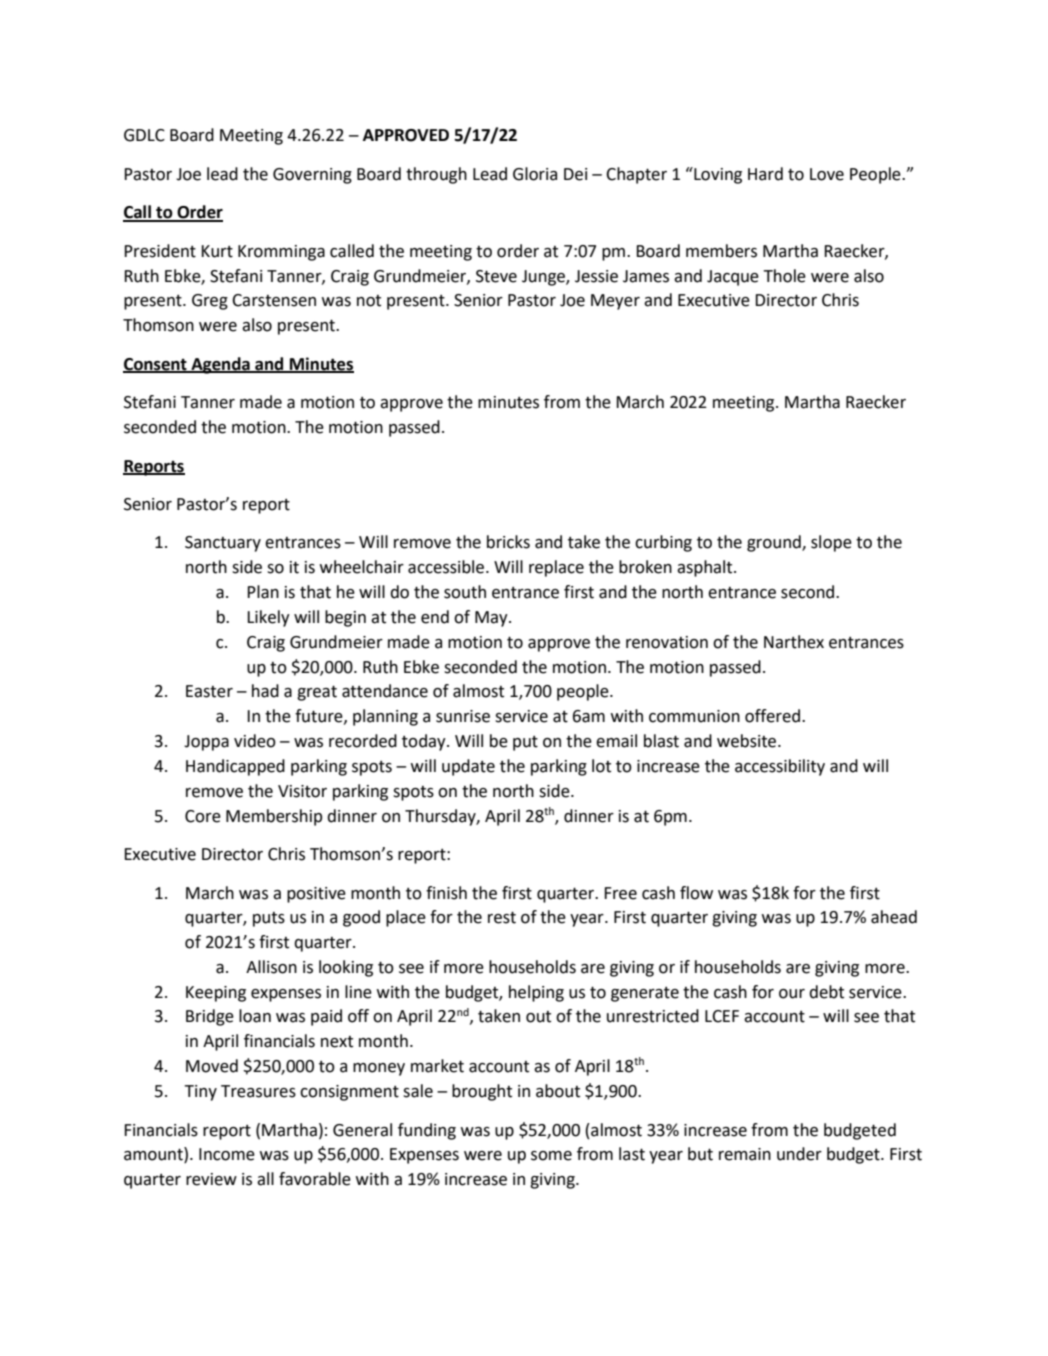  What do you see at coordinates (780, 767) in the screenshot?
I see `accessibility` at bounding box center [780, 767].
